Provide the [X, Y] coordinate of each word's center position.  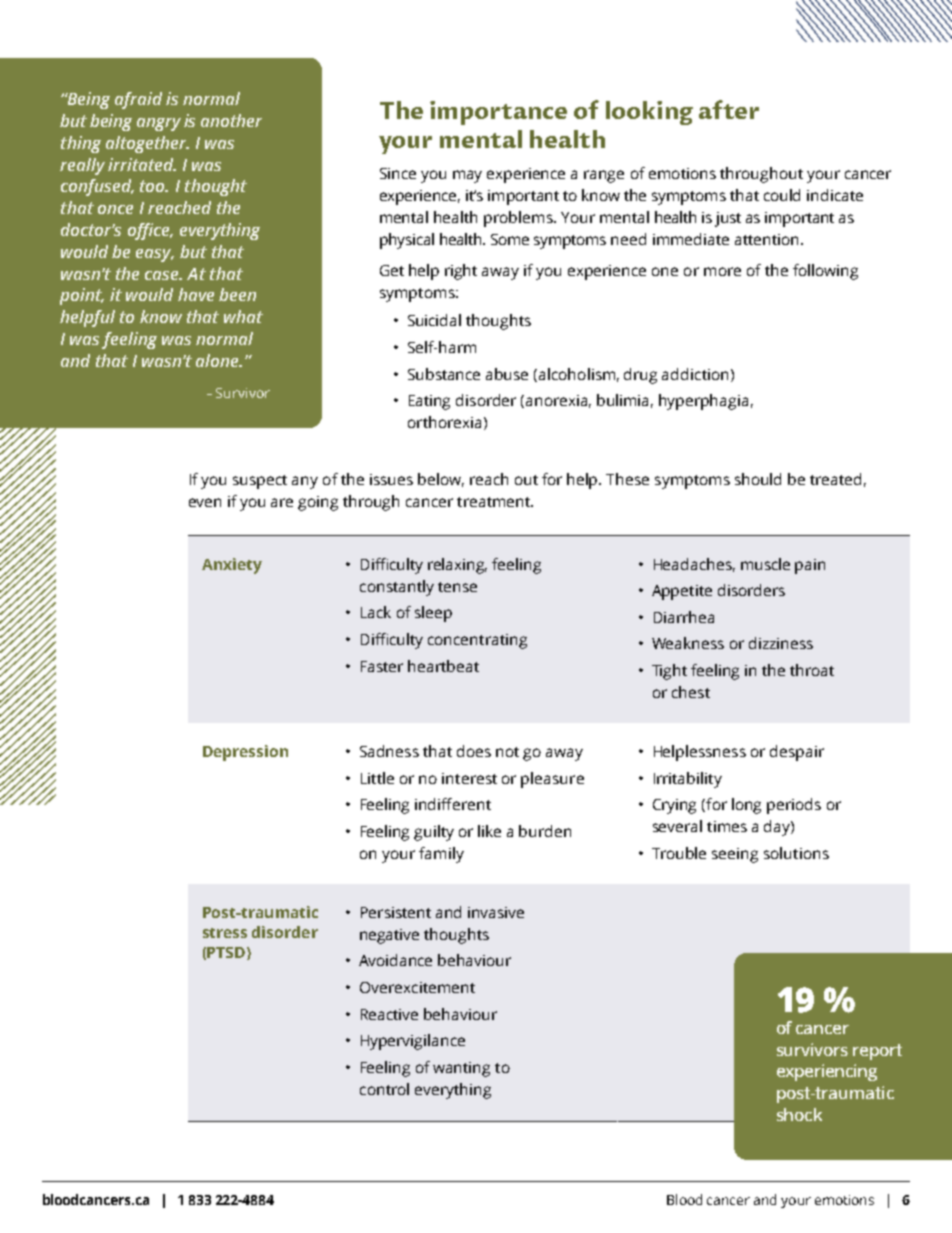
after [729, 109]
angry [159, 124]
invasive [496, 912]
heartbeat [443, 666]
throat [812, 670]
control [384, 1089]
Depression [245, 753]
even [205, 502]
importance [498, 113]
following [825, 272]
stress [225, 933]
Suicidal [434, 320]
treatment [495, 502]
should [758, 479]
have [196, 294]
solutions [796, 853]
